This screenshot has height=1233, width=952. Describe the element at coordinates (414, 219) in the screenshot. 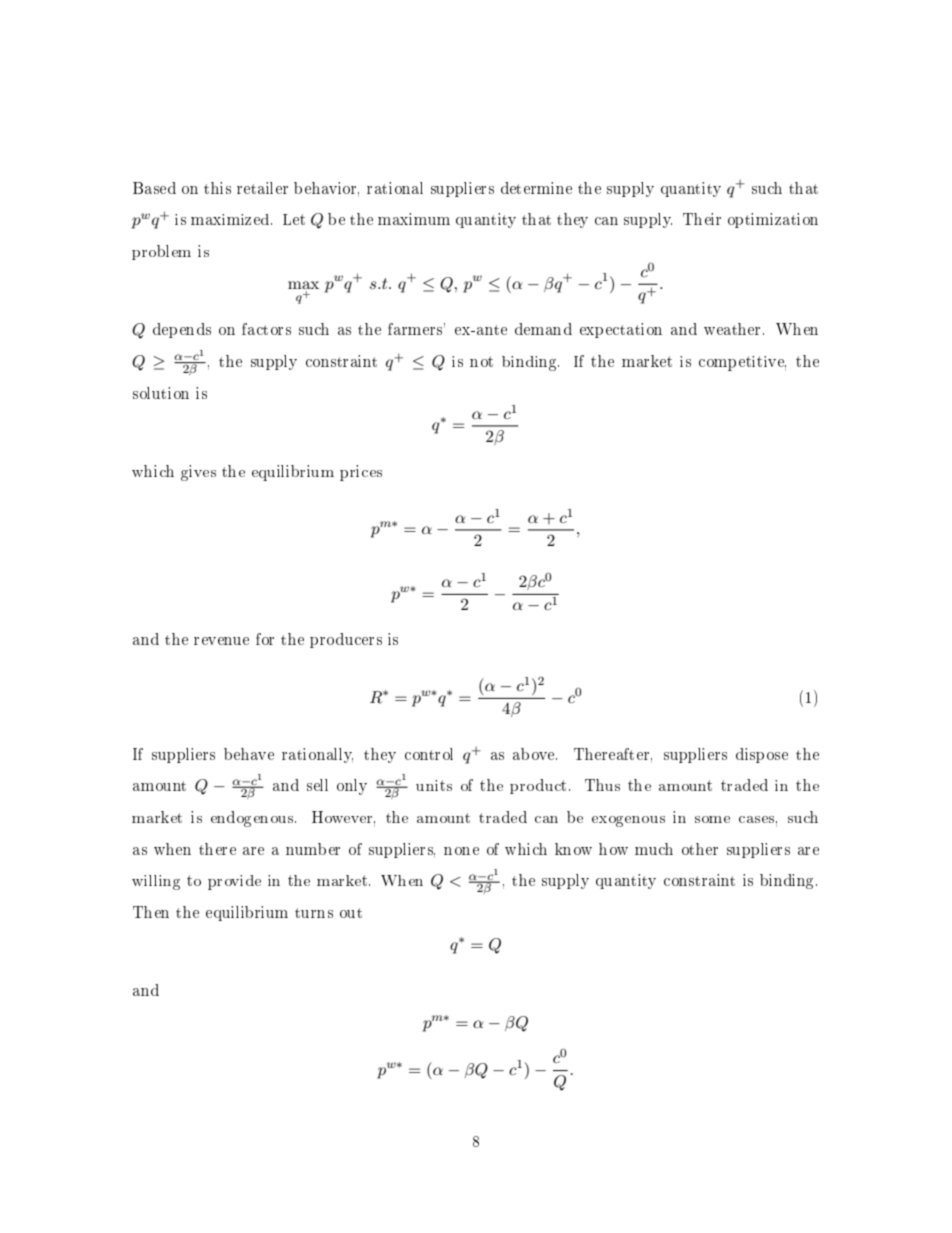

I see `maximum` at that location.
